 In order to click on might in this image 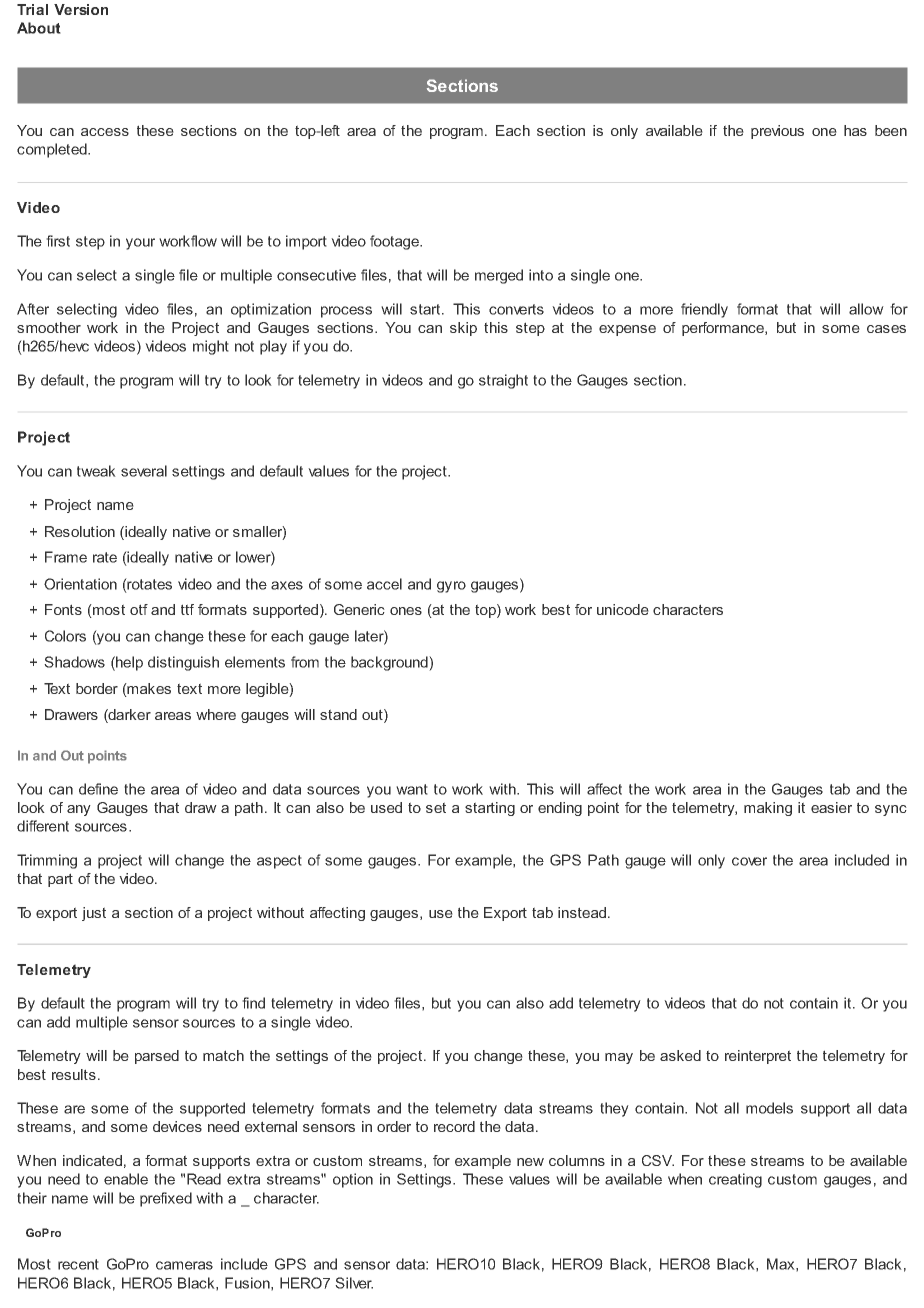, I will do `click(211, 347)`.
